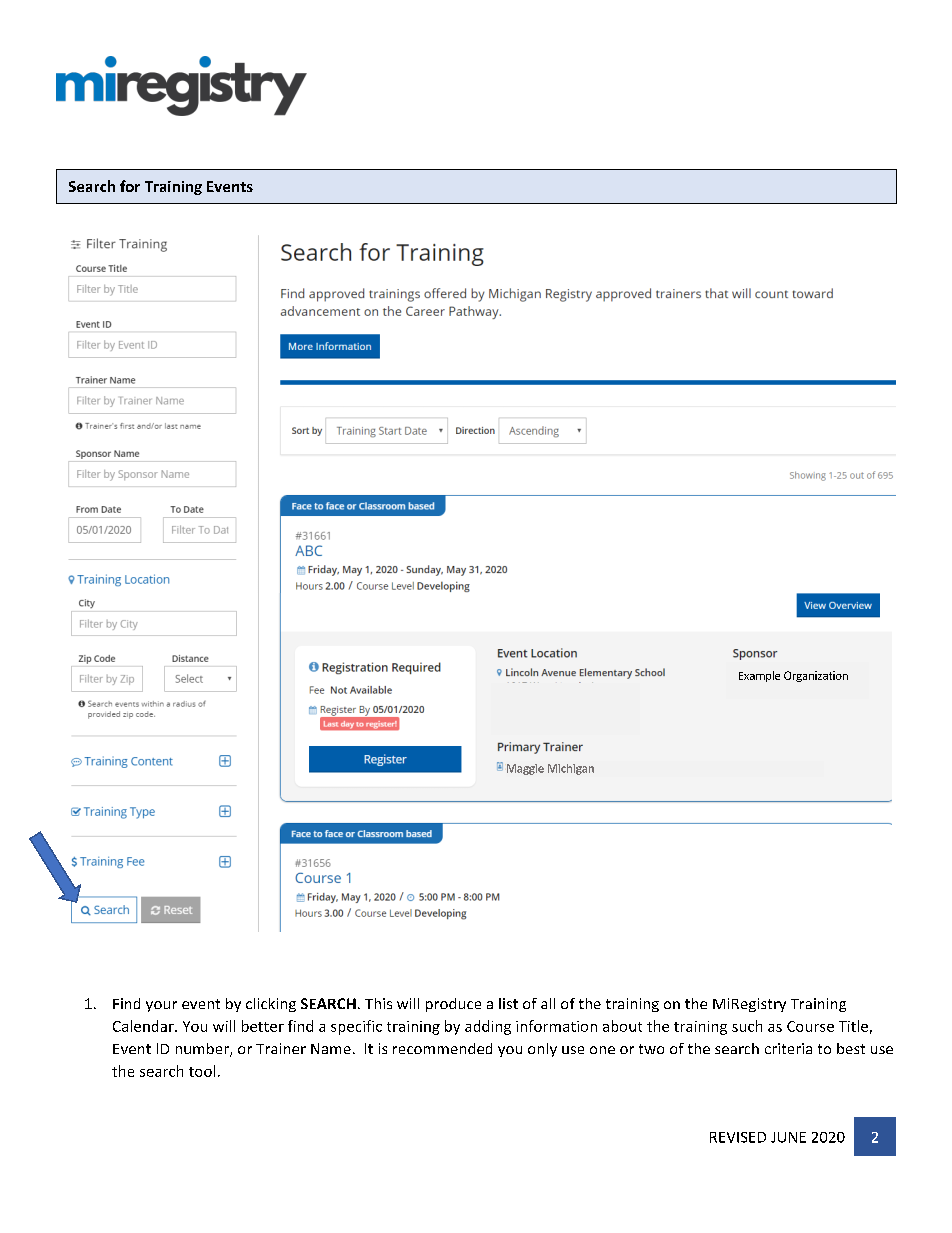 This document has height=1233, width=952. Describe the element at coordinates (759, 676) in the document. I see `Example` at that location.
